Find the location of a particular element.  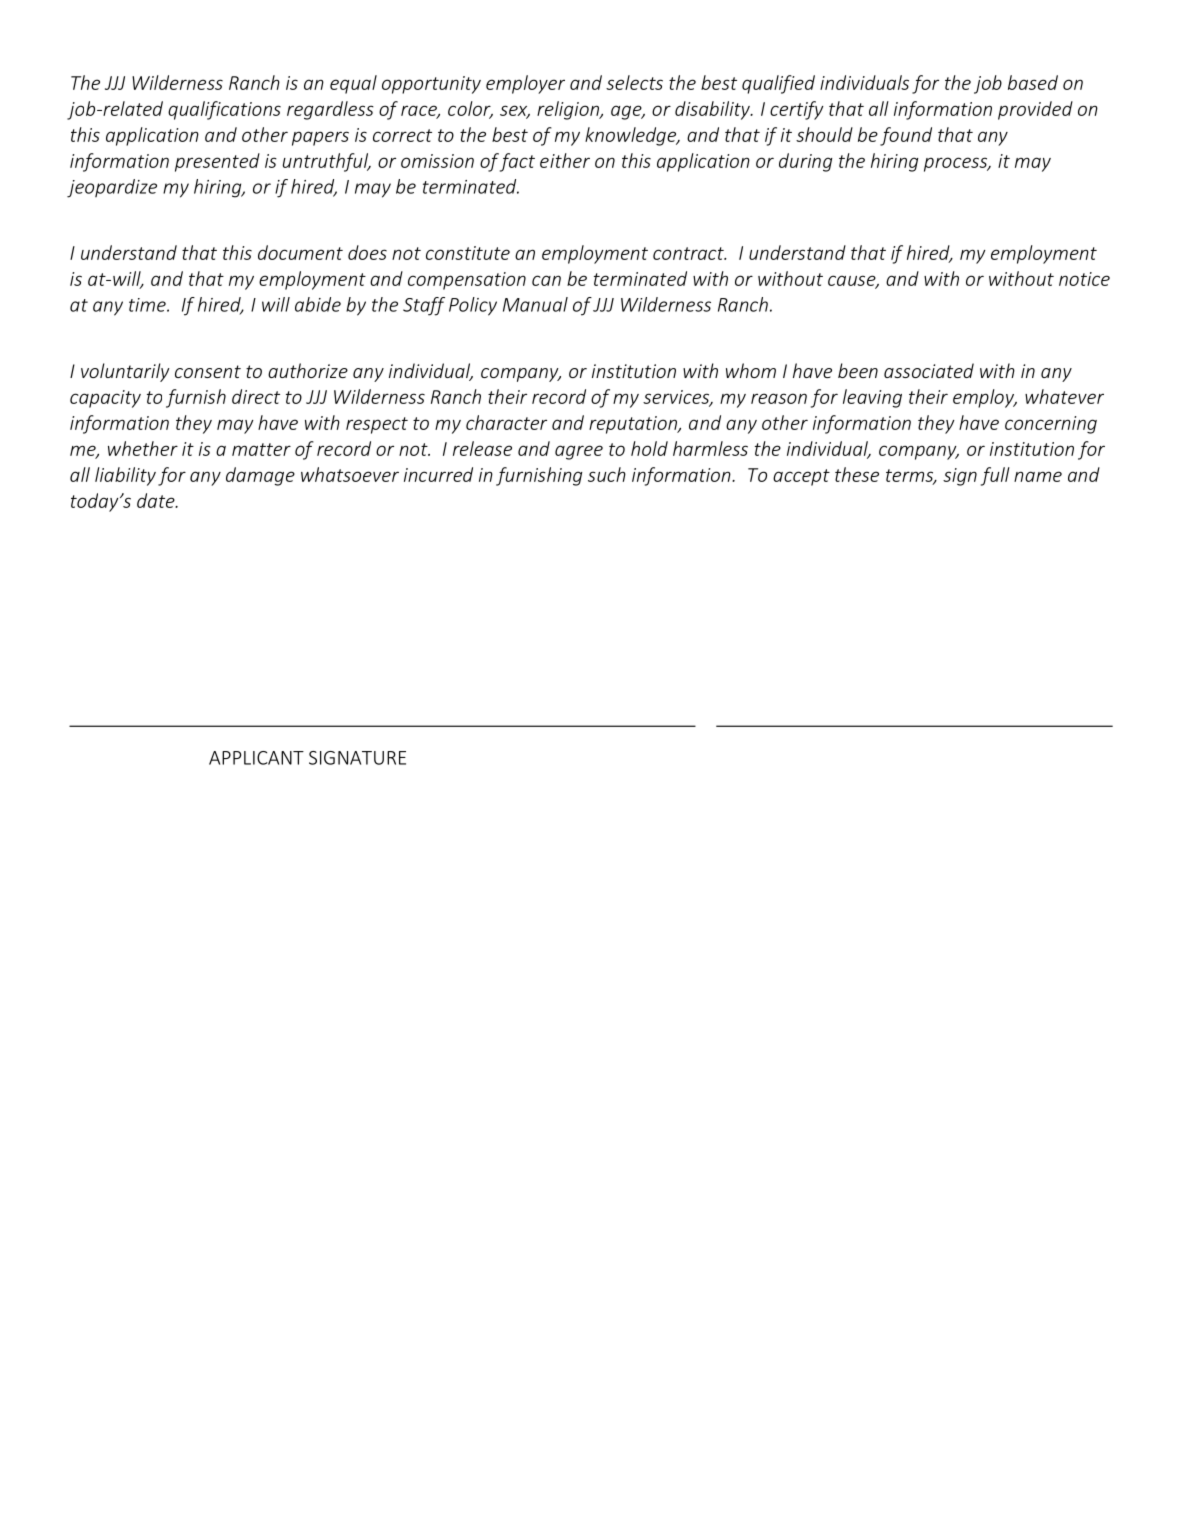

date is located at coordinates (157, 500).
